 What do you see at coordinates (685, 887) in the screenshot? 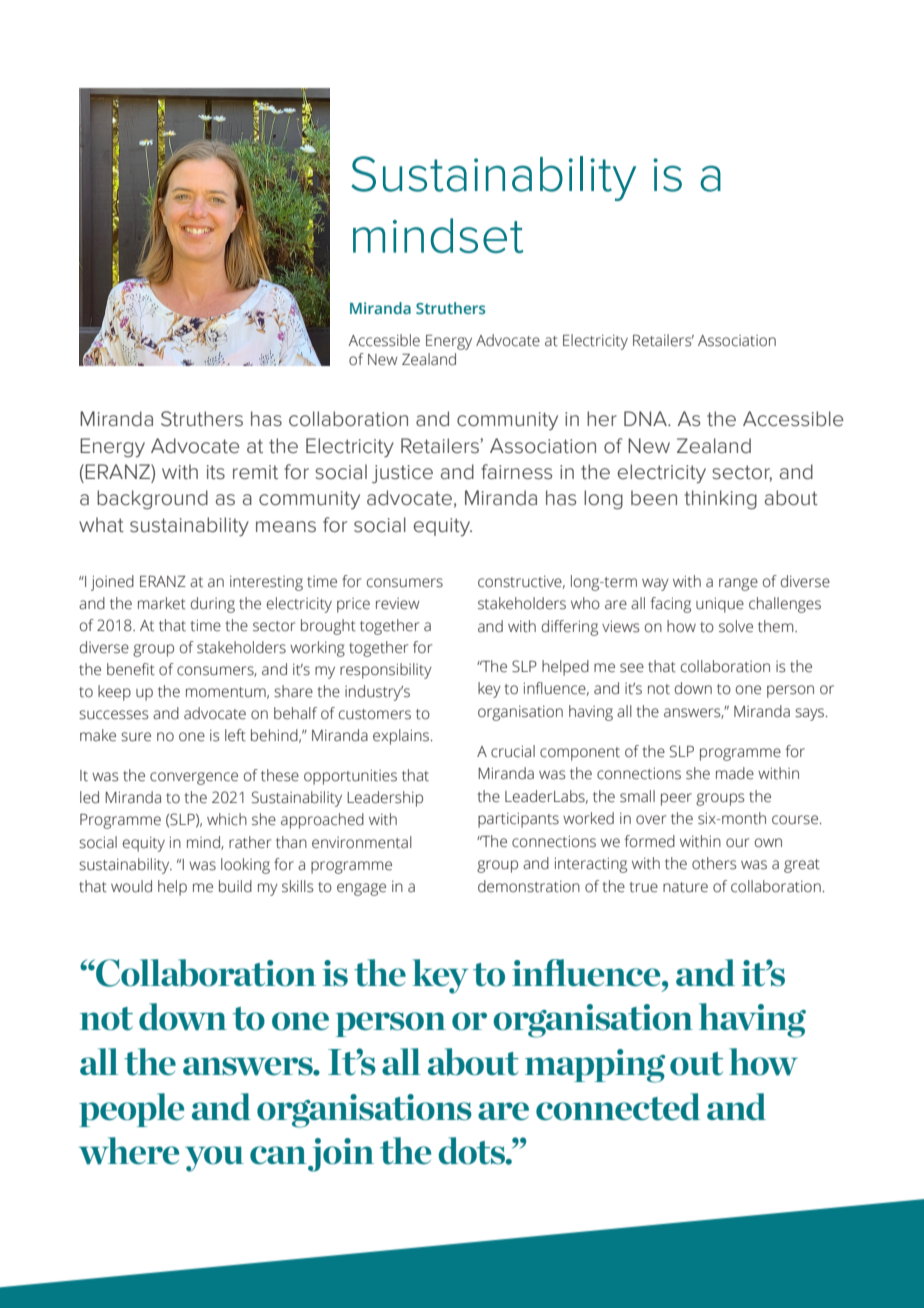
I see `nature` at bounding box center [685, 887].
